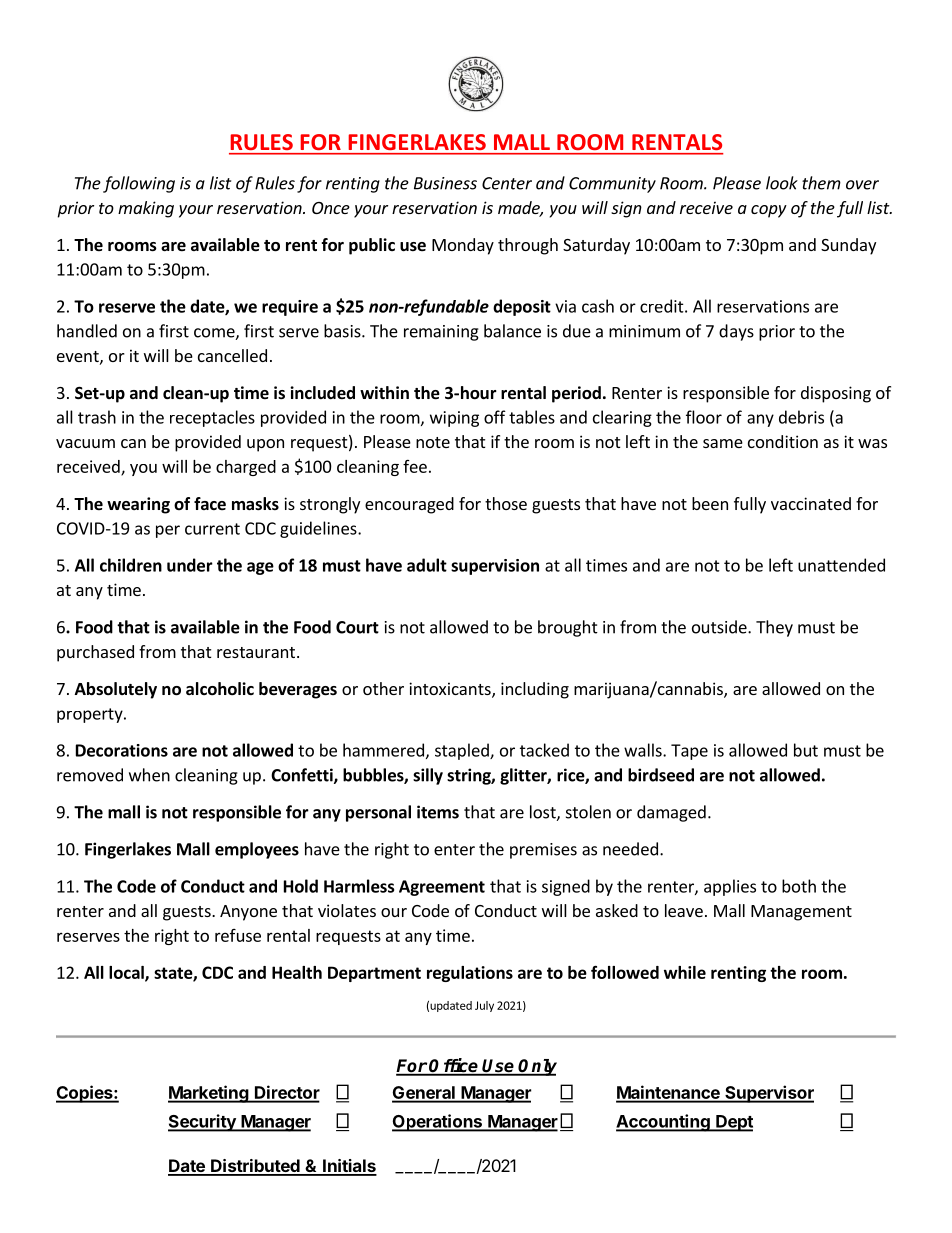  Describe the element at coordinates (442, 888) in the screenshot. I see `Agreement` at that location.
